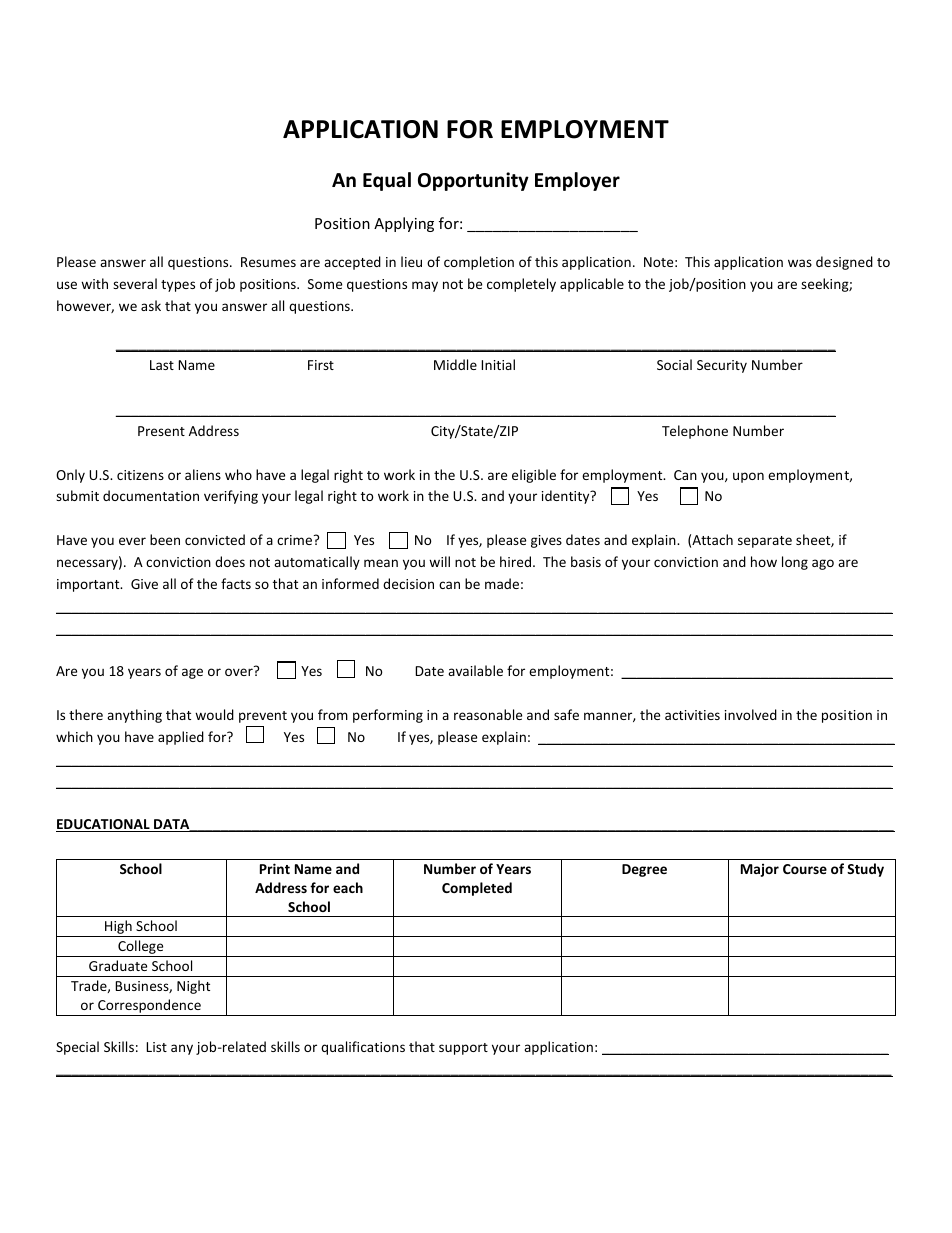  What do you see at coordinates (408, 583) in the screenshot?
I see `decision` at bounding box center [408, 583].
